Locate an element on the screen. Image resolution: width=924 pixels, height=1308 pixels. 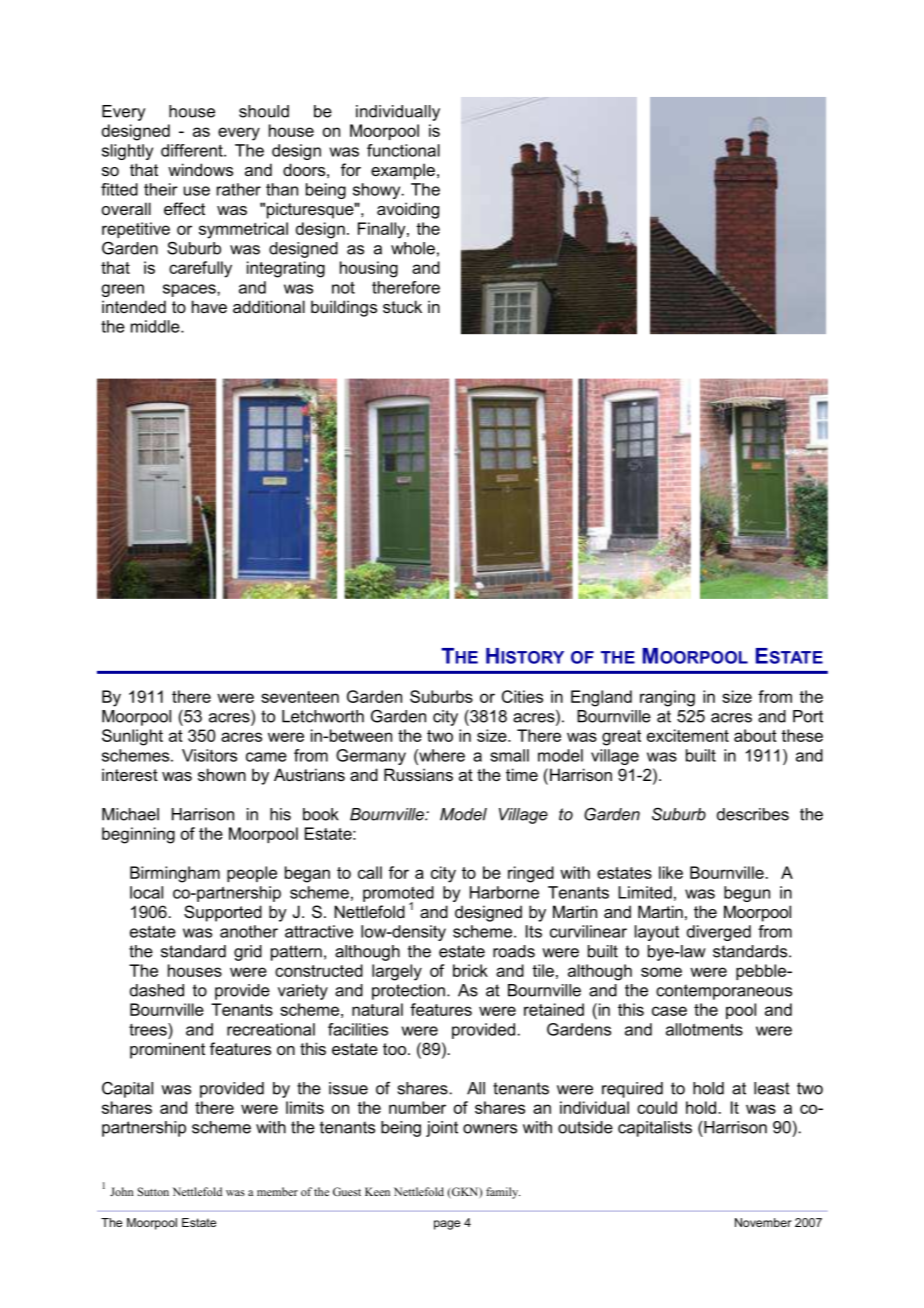
functional is located at coordinates (403, 150).
